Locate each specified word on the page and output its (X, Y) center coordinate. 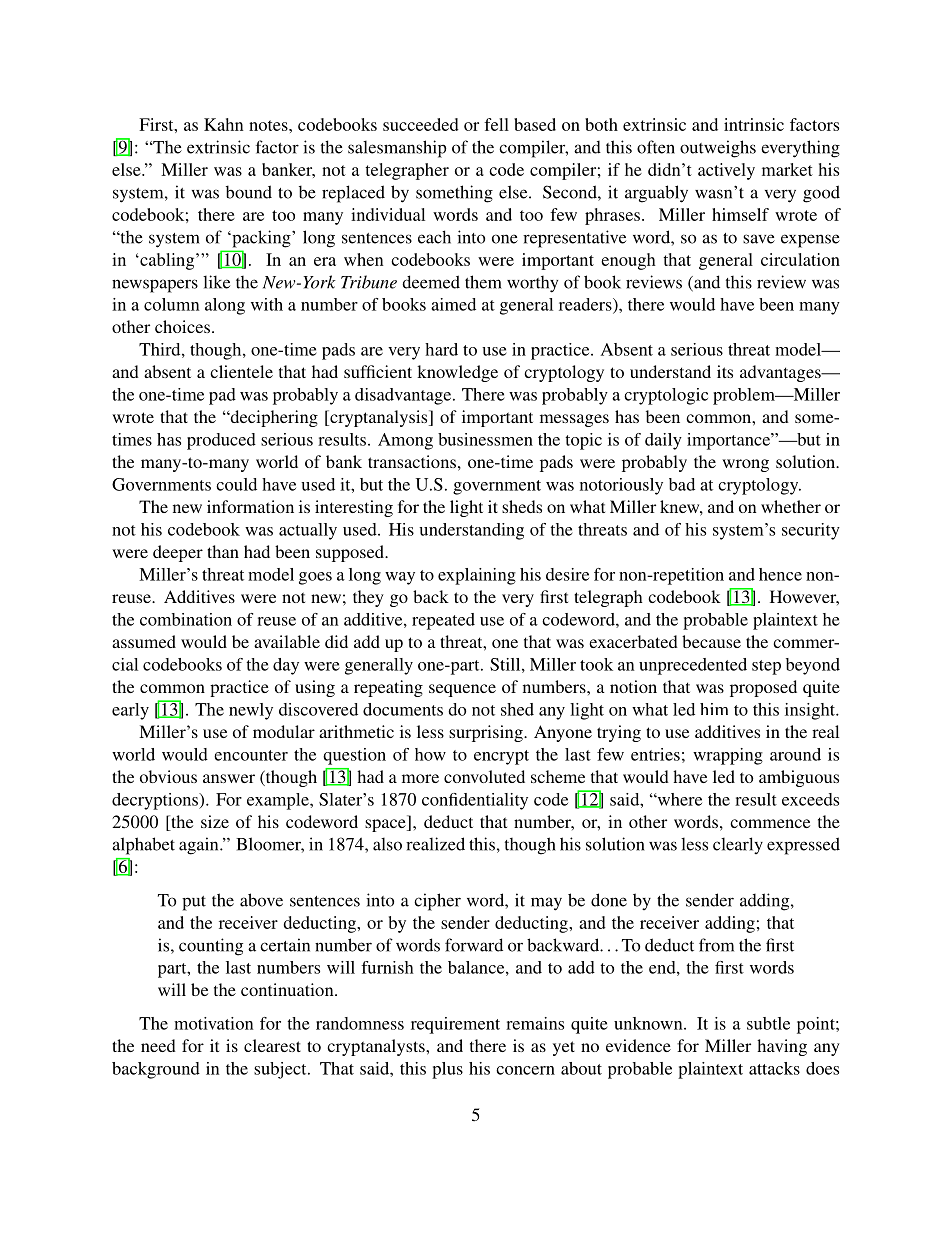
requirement (455, 1025)
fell (496, 124)
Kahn (223, 124)
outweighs (718, 149)
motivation (213, 1023)
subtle (768, 1023)
